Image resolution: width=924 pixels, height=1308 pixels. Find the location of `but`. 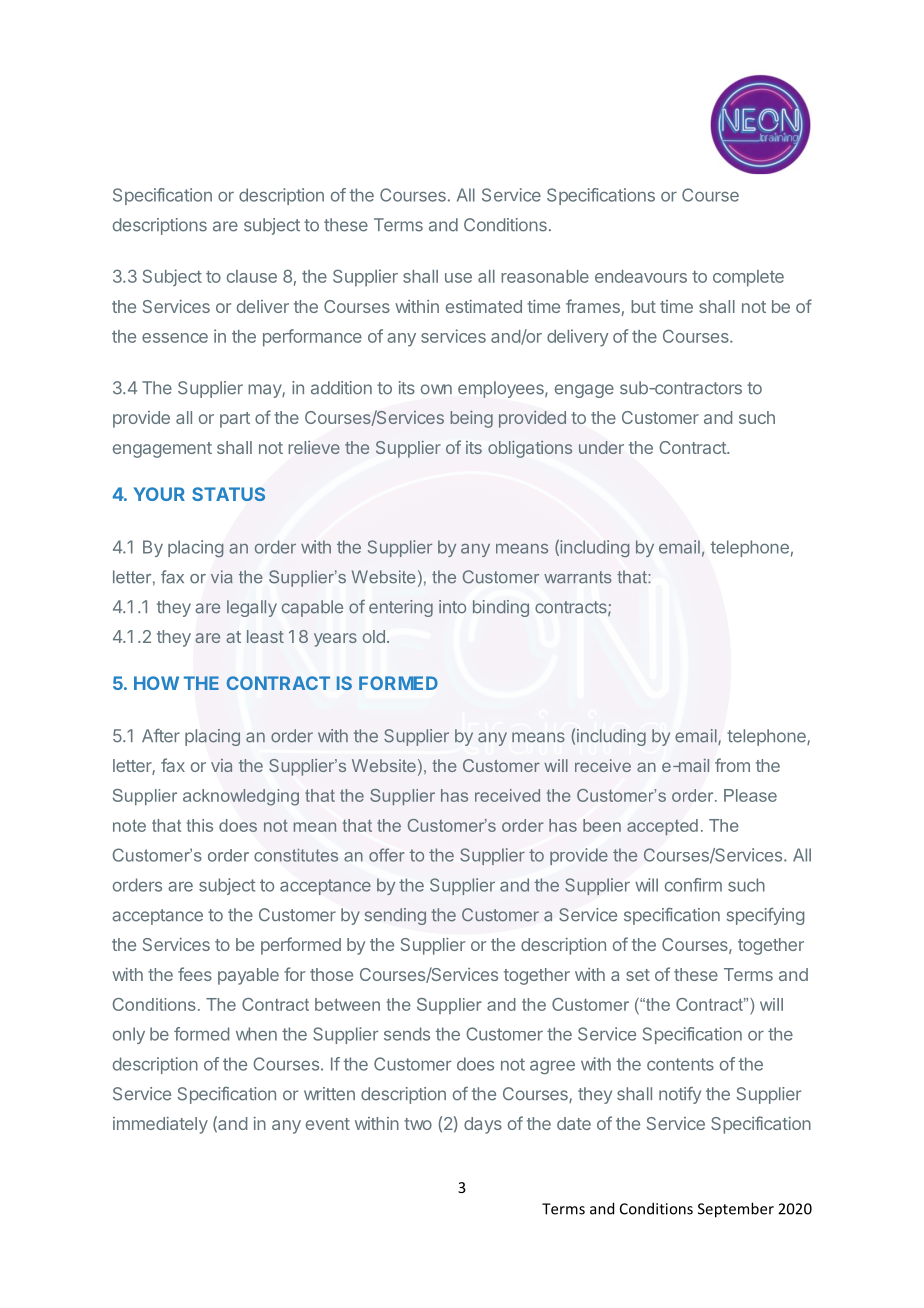

but is located at coordinates (643, 306).
